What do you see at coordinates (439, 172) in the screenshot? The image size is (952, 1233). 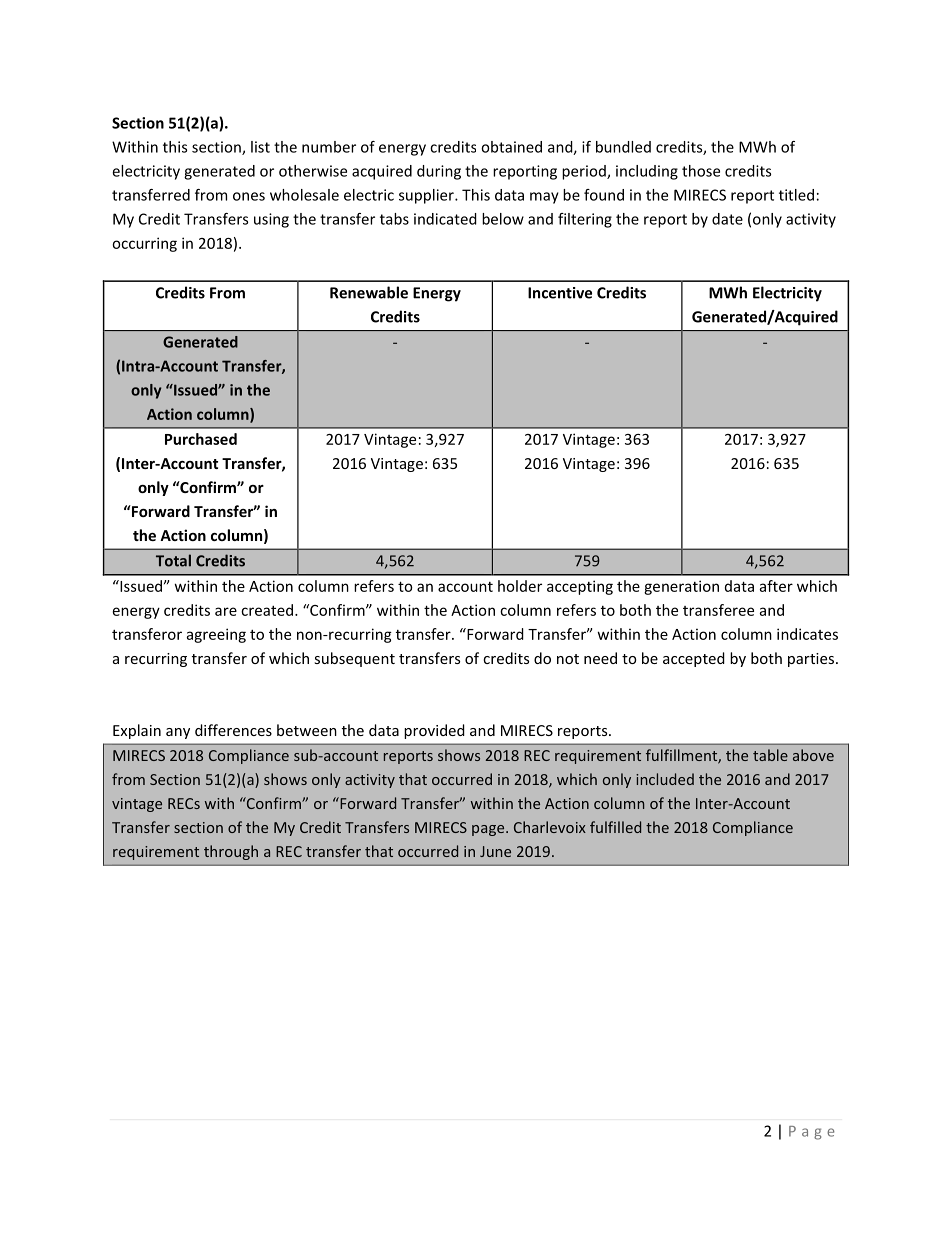 I see `during` at bounding box center [439, 172].
